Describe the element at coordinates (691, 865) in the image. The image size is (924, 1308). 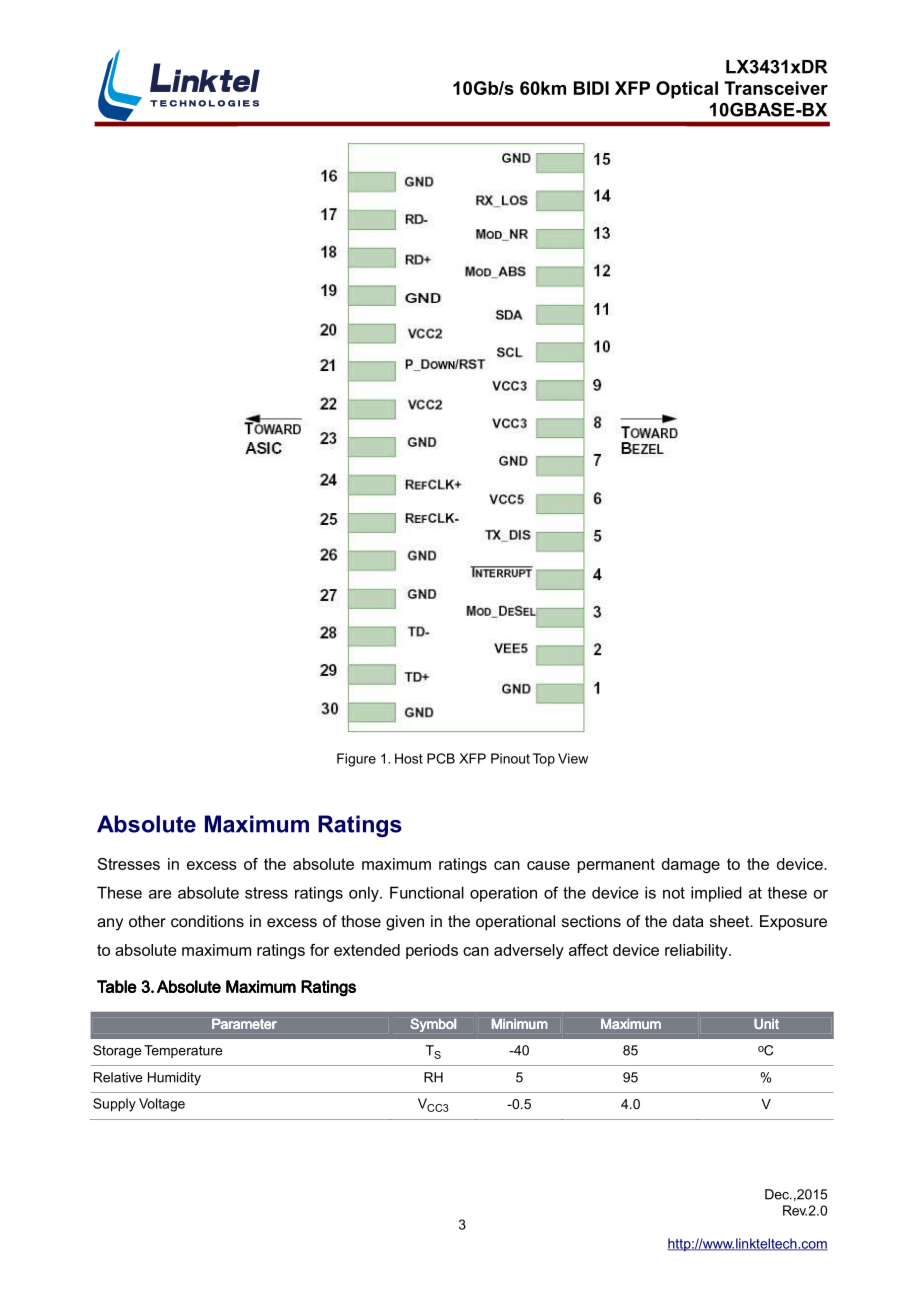
I see `damage` at that location.
